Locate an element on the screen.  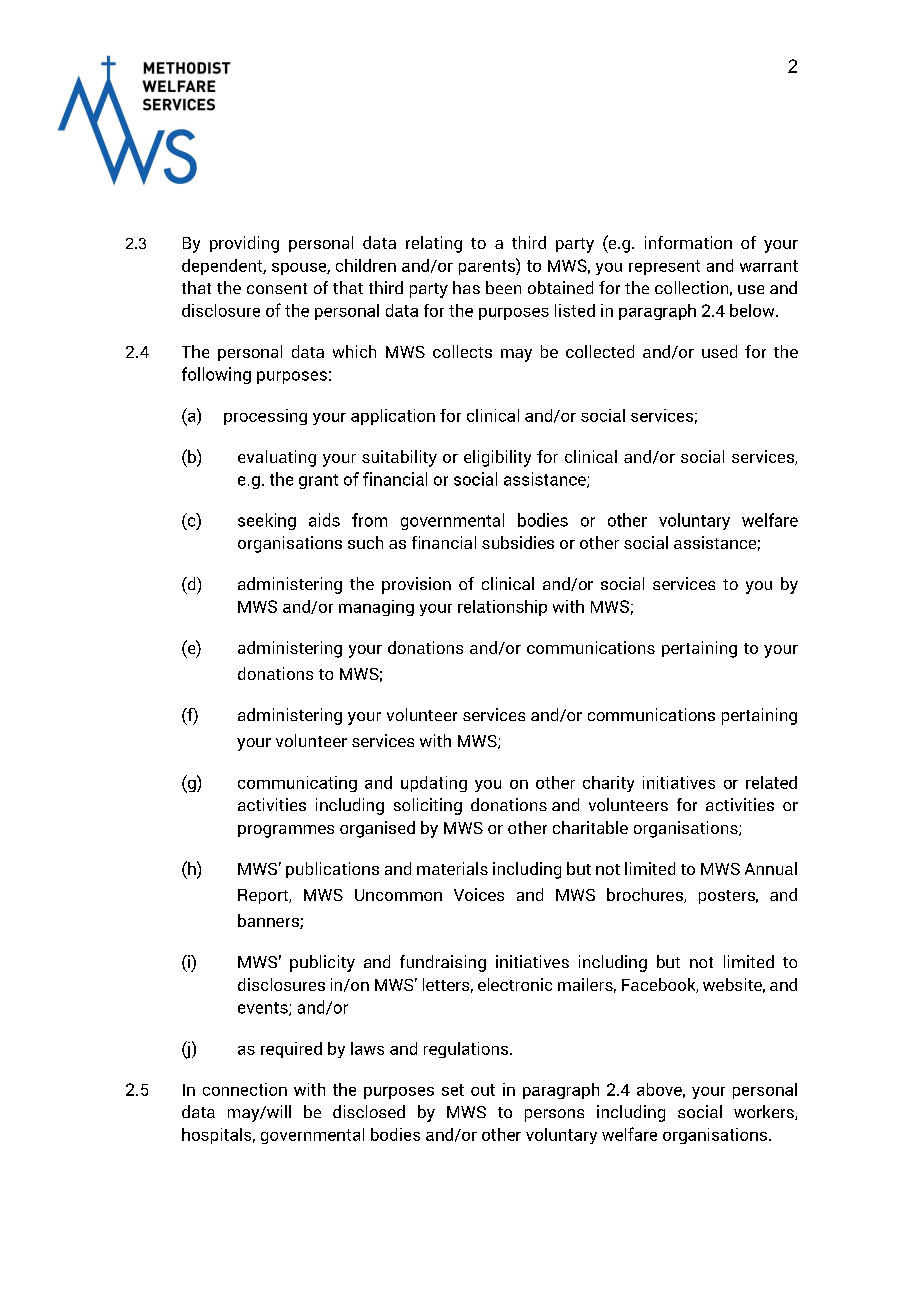
information is located at coordinates (688, 242).
